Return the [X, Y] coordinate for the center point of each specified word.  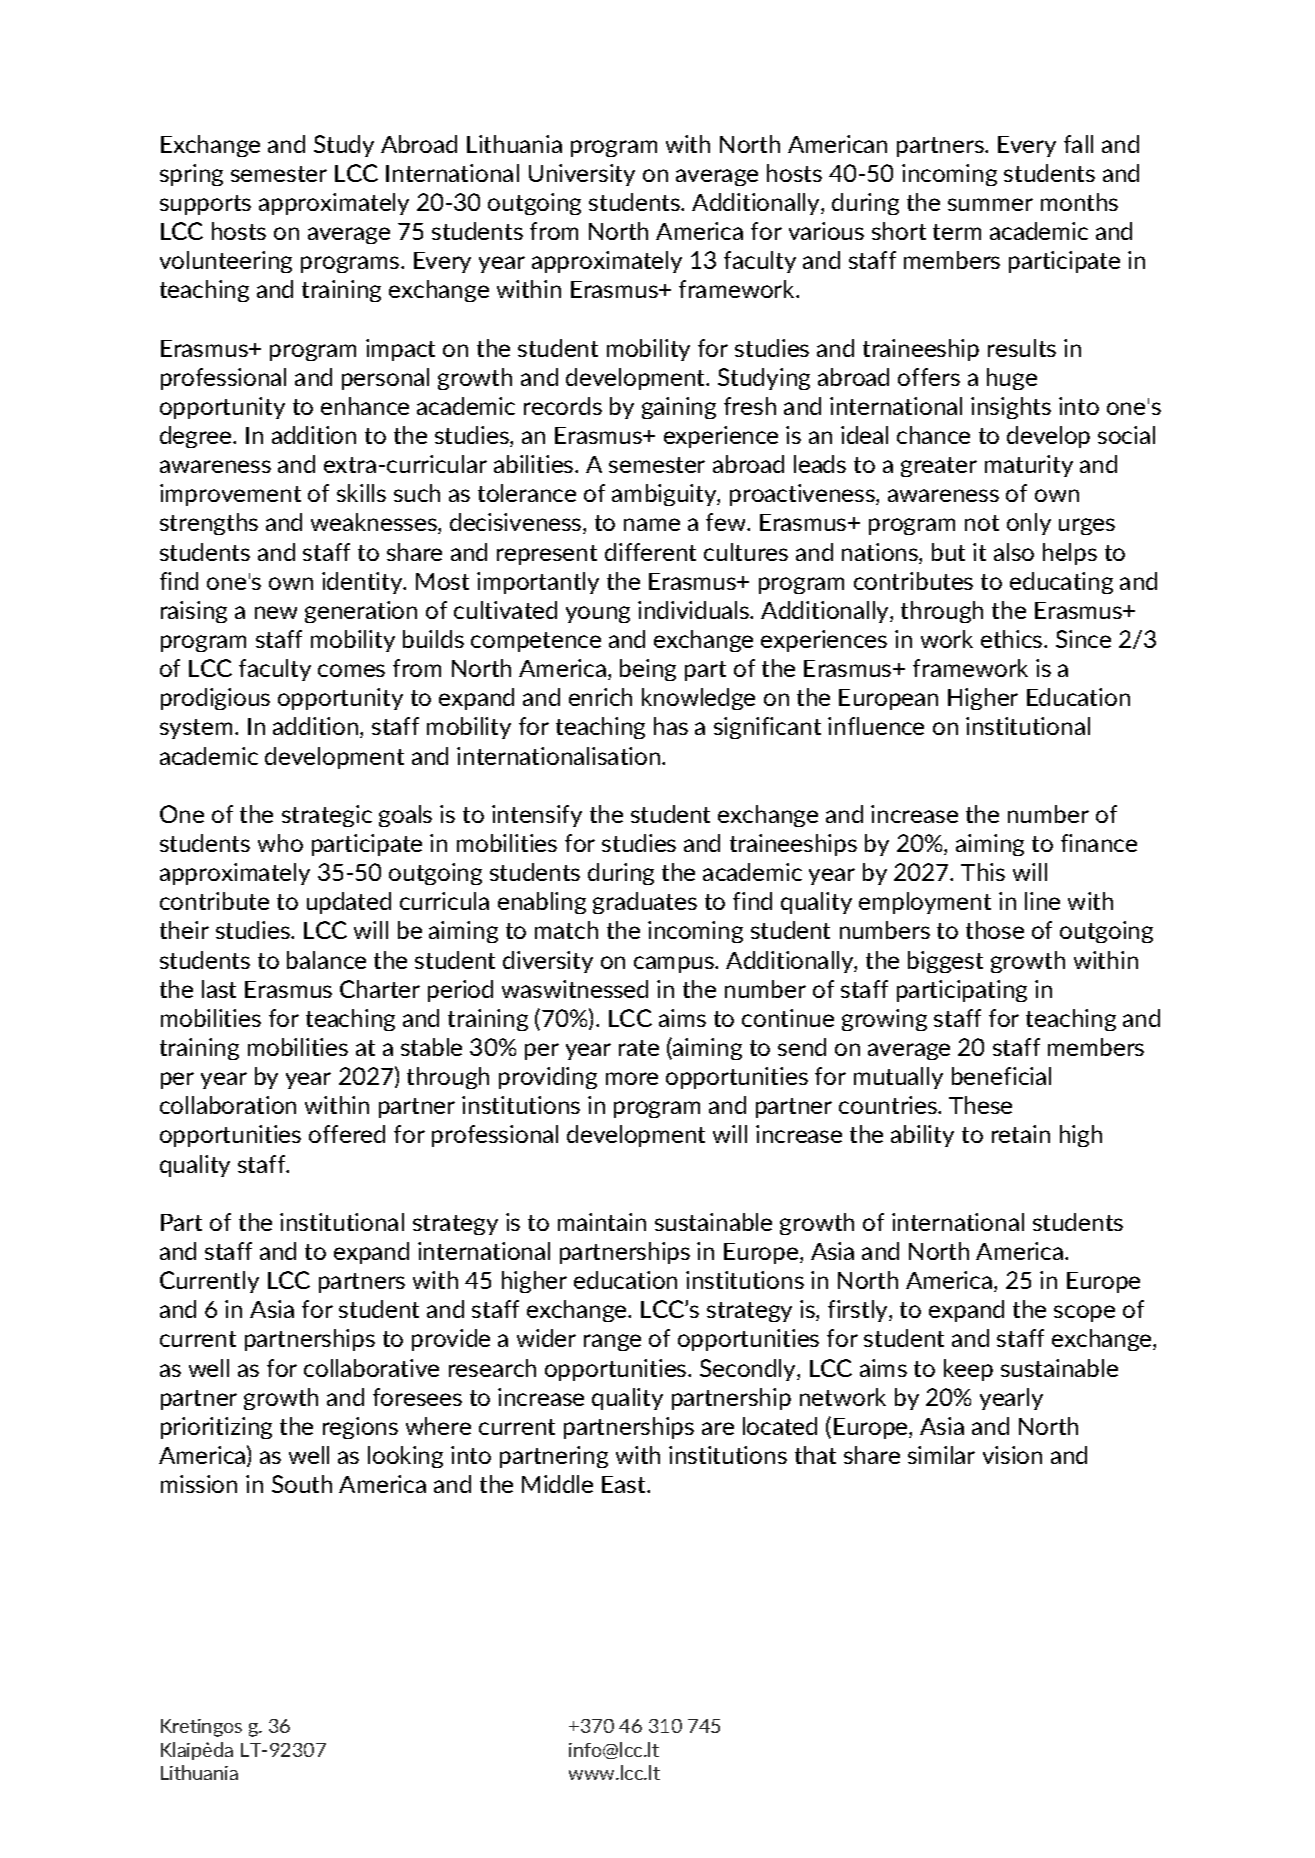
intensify [537, 816]
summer [990, 204]
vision [1012, 1455]
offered [347, 1134]
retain [1021, 1134]
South [302, 1484]
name [652, 524]
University [582, 175]
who [280, 843]
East [625, 1484]
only [1029, 524]
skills [361, 493]
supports [205, 205]
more [632, 1078]
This [983, 872]
